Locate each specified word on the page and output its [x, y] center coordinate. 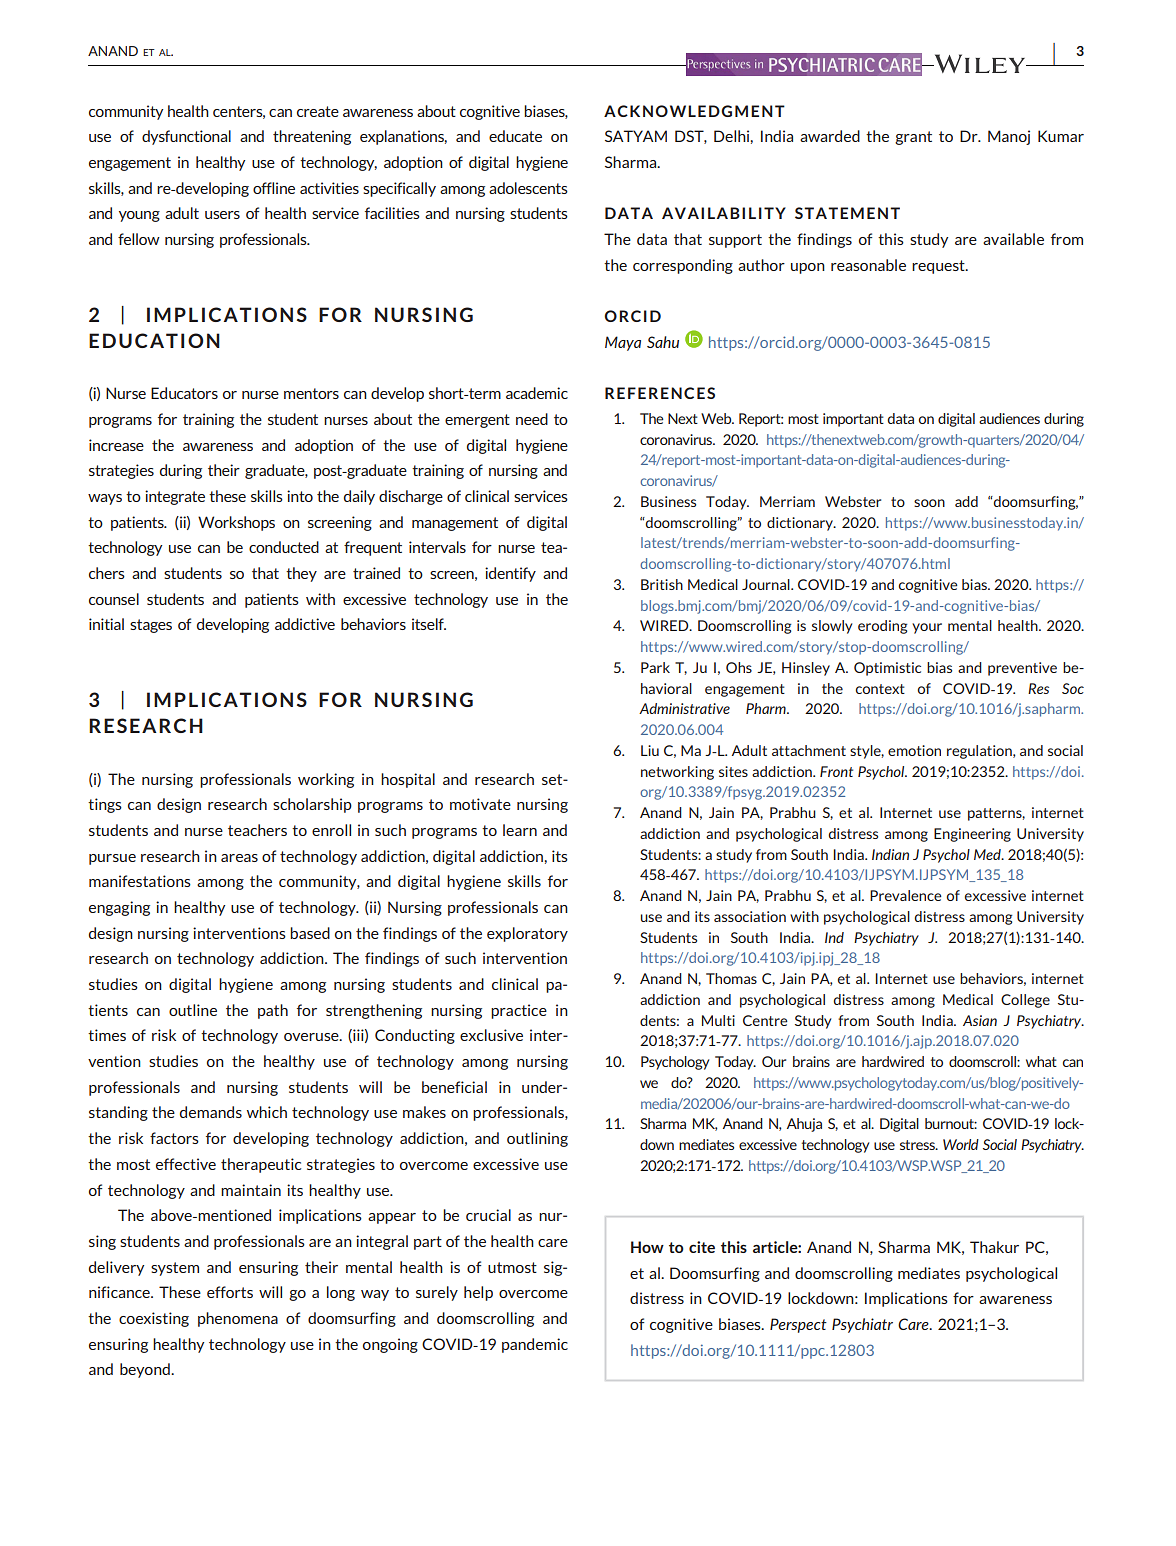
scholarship [312, 805]
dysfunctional [186, 137]
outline [193, 1010]
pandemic [535, 1345]
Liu [650, 750]
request [939, 267]
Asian [980, 1020]
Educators [184, 393]
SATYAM [636, 136]
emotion [914, 750]
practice [519, 1011]
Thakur [994, 1247]
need [532, 419]
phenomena [238, 1319]
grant [913, 138]
